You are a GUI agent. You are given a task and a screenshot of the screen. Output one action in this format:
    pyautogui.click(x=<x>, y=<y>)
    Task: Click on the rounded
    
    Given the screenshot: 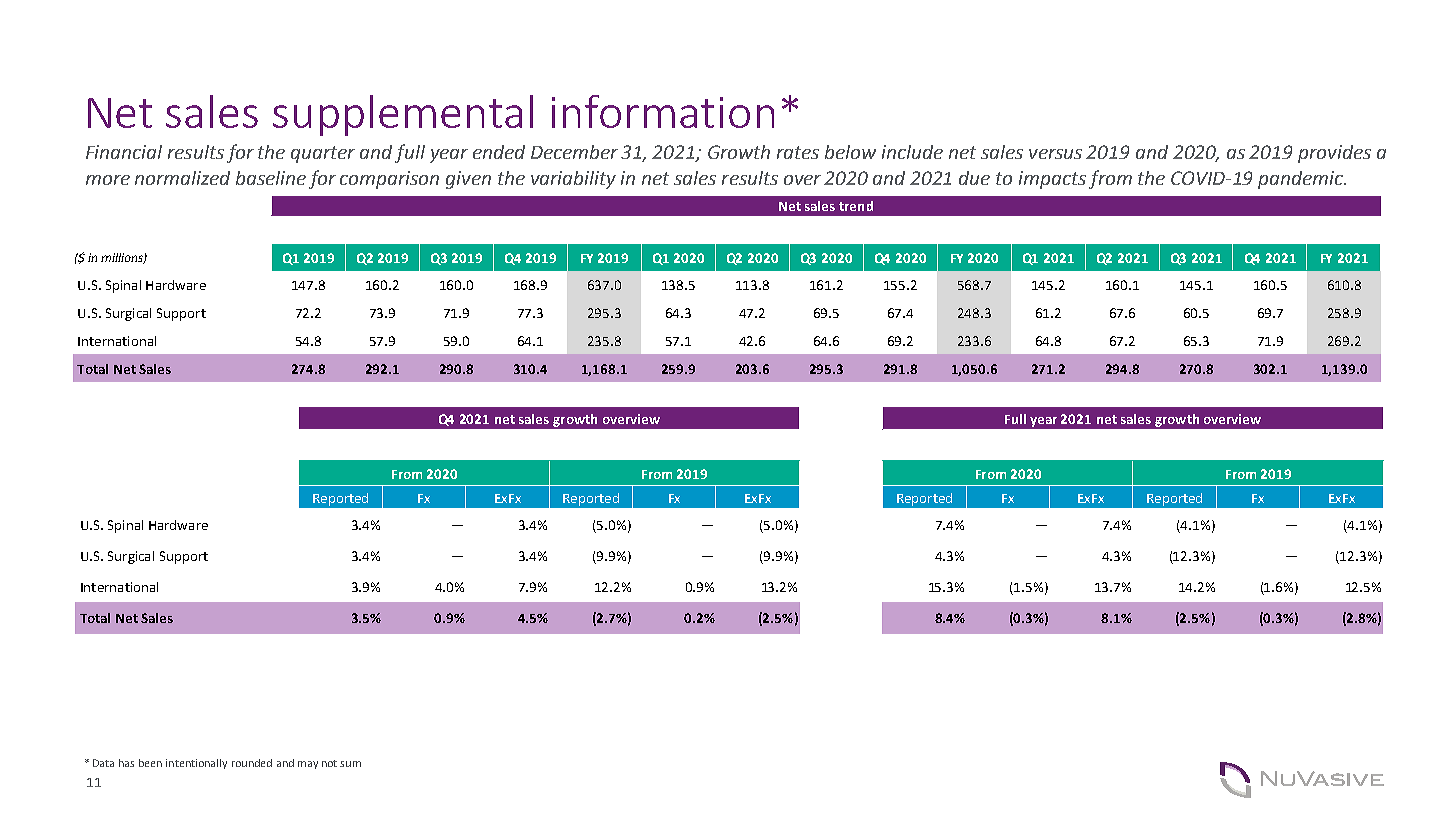 What is the action you would take?
    pyautogui.click(x=252, y=763)
